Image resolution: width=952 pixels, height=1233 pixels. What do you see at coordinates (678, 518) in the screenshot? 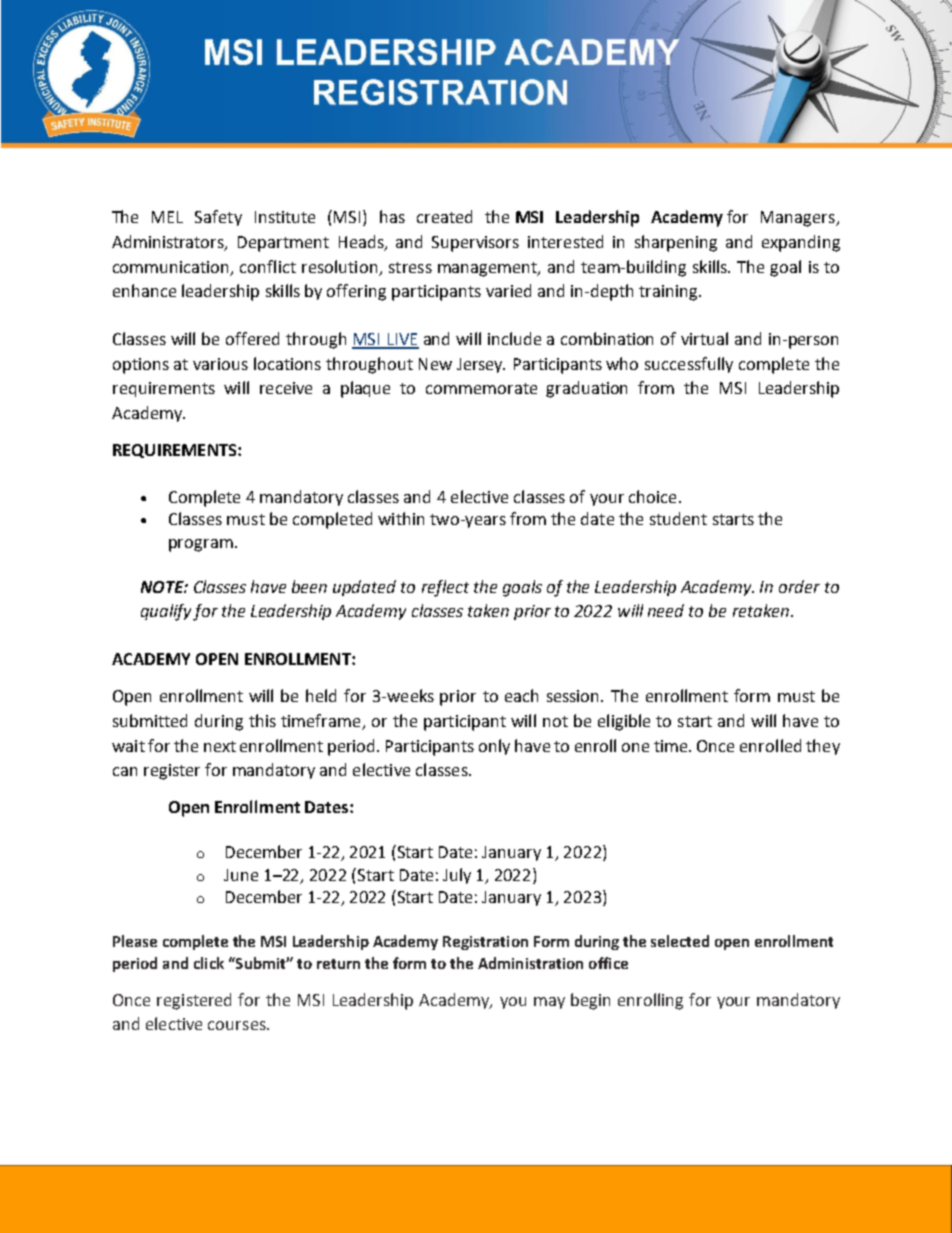
I see `student` at bounding box center [678, 518].
